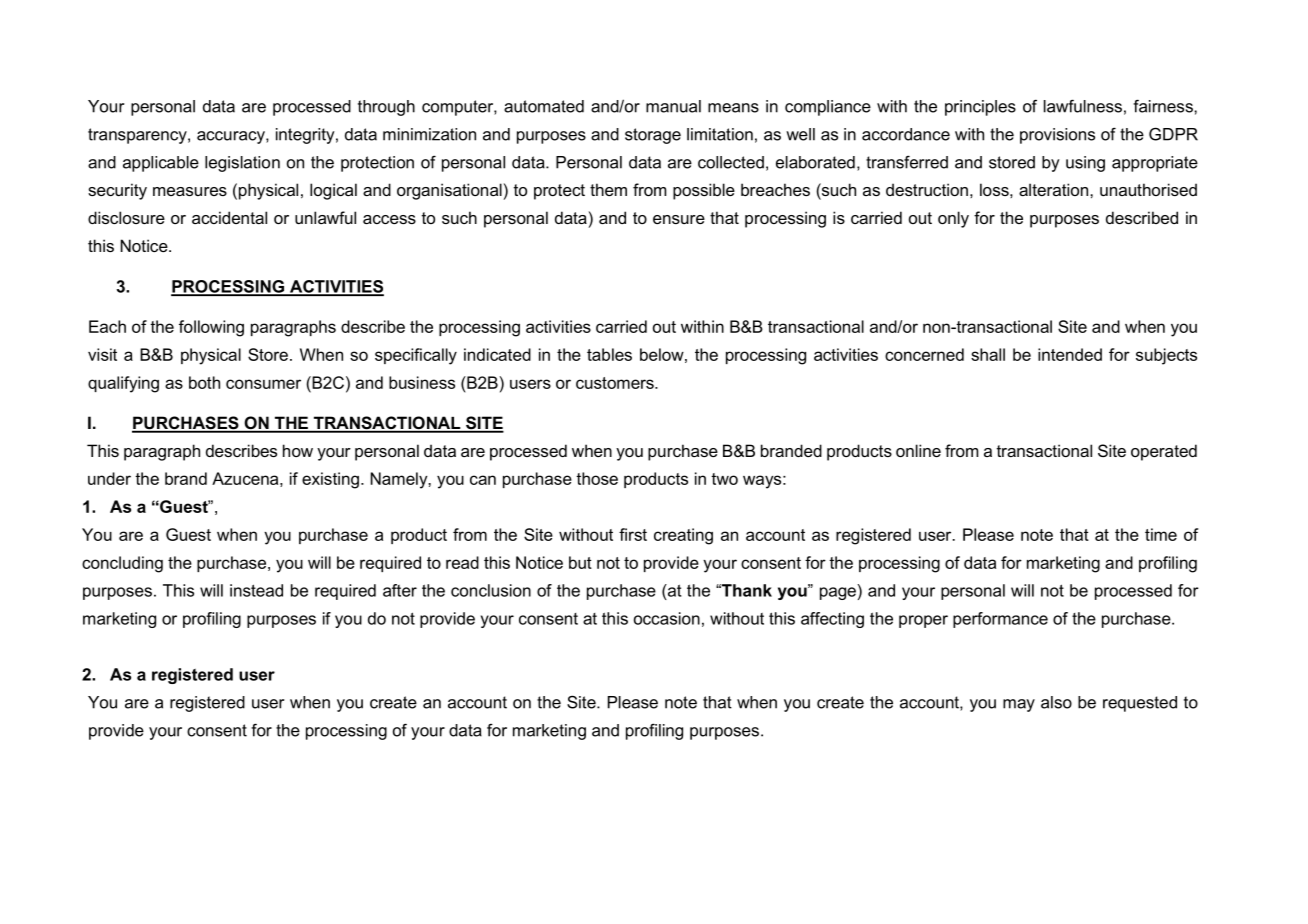 Image resolution: width=1308 pixels, height=924 pixels. What do you see at coordinates (653, 136) in the document?
I see `storage` at bounding box center [653, 136].
